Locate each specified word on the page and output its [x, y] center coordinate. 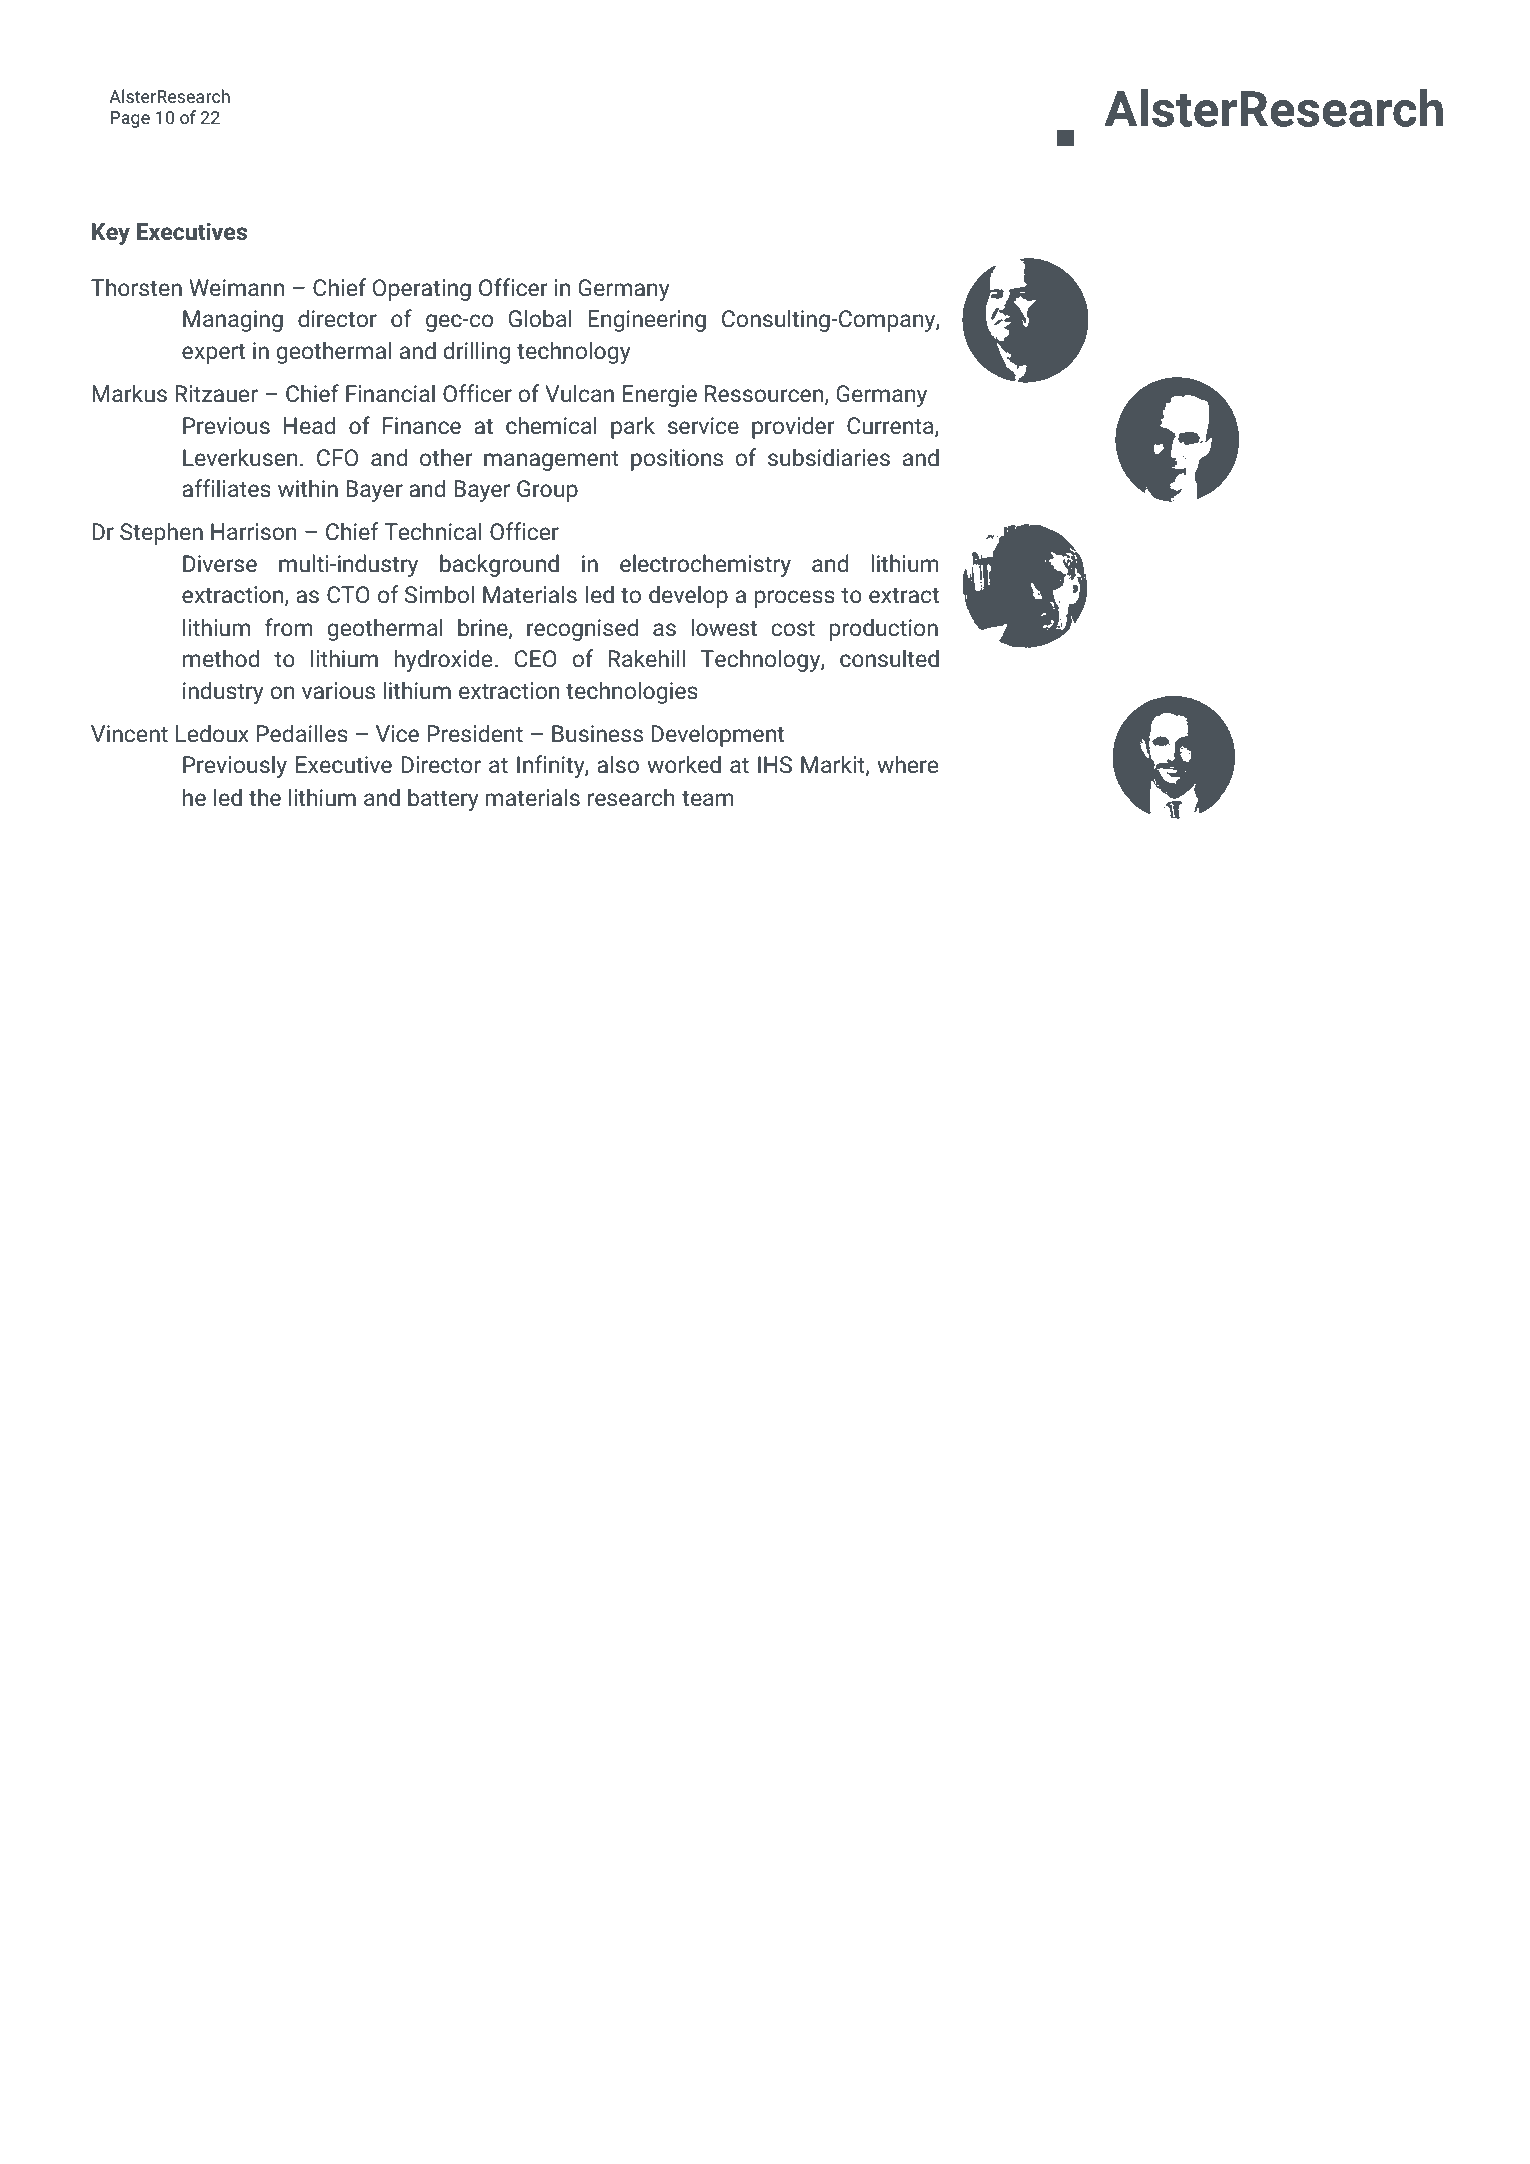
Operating [422, 290]
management [551, 461]
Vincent [129, 733]
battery [443, 799]
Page [130, 119]
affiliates [226, 488]
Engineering [647, 321]
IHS [775, 764]
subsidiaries [829, 457]
